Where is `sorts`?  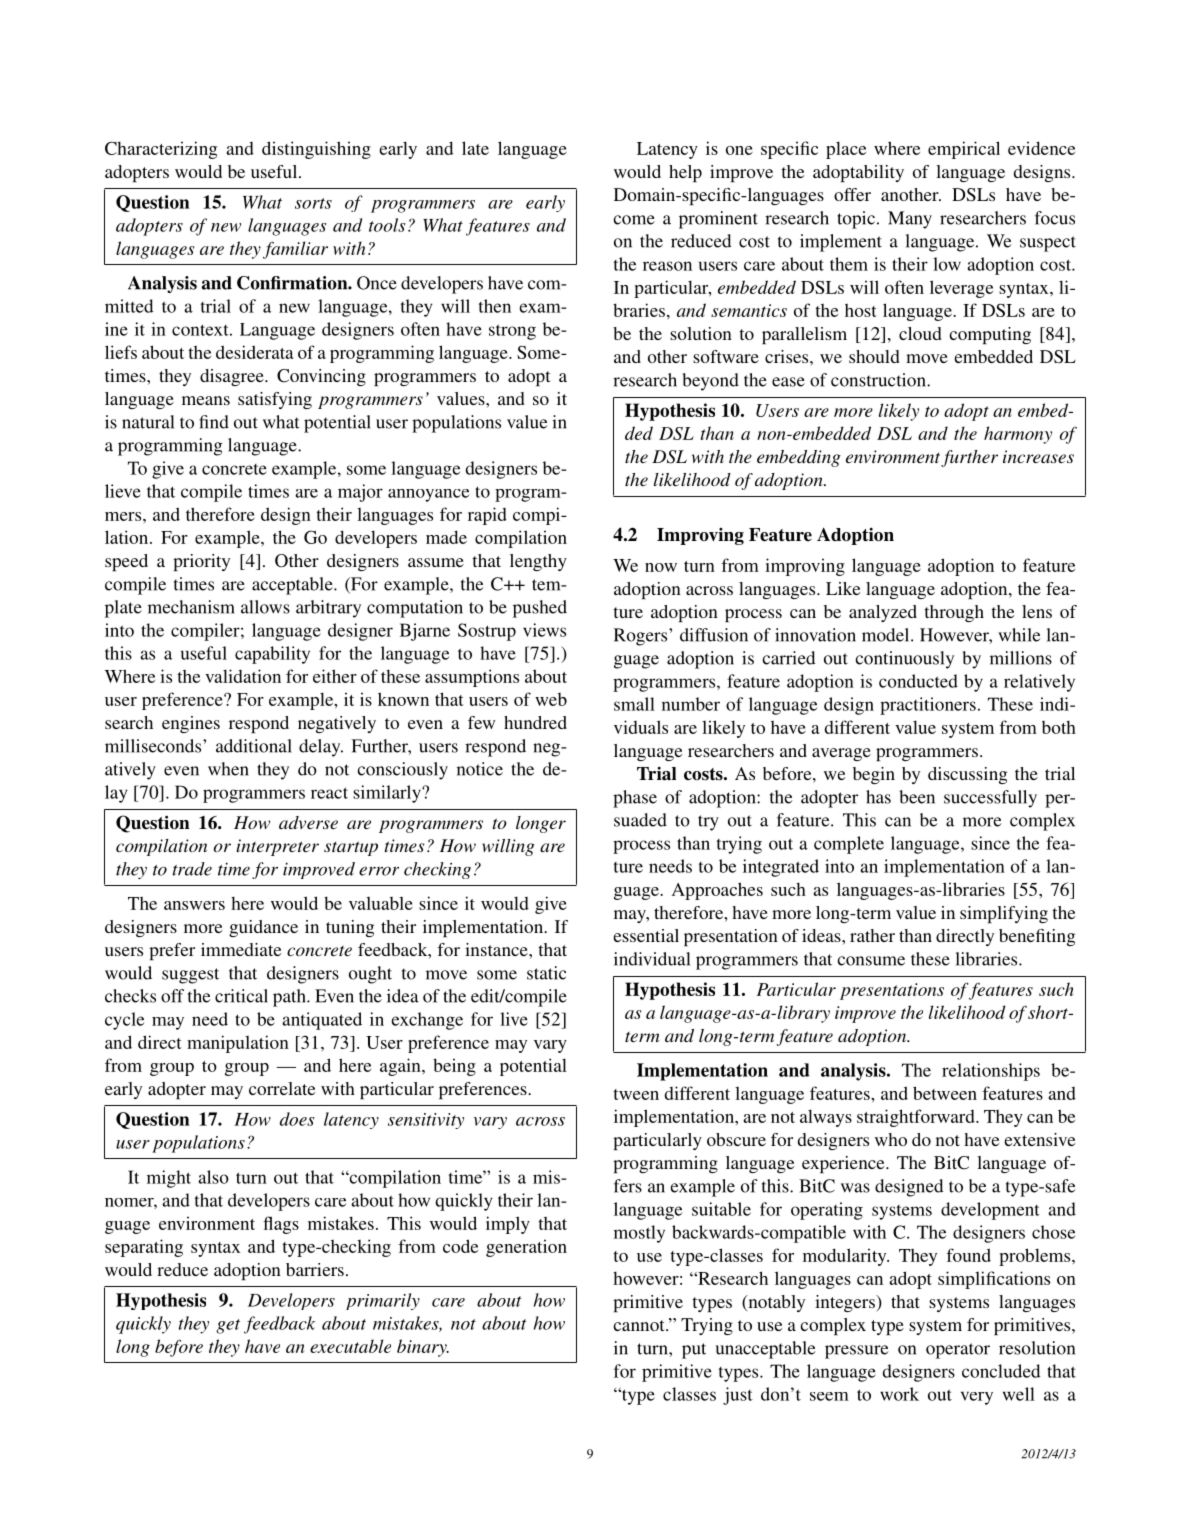
sorts is located at coordinates (313, 203).
